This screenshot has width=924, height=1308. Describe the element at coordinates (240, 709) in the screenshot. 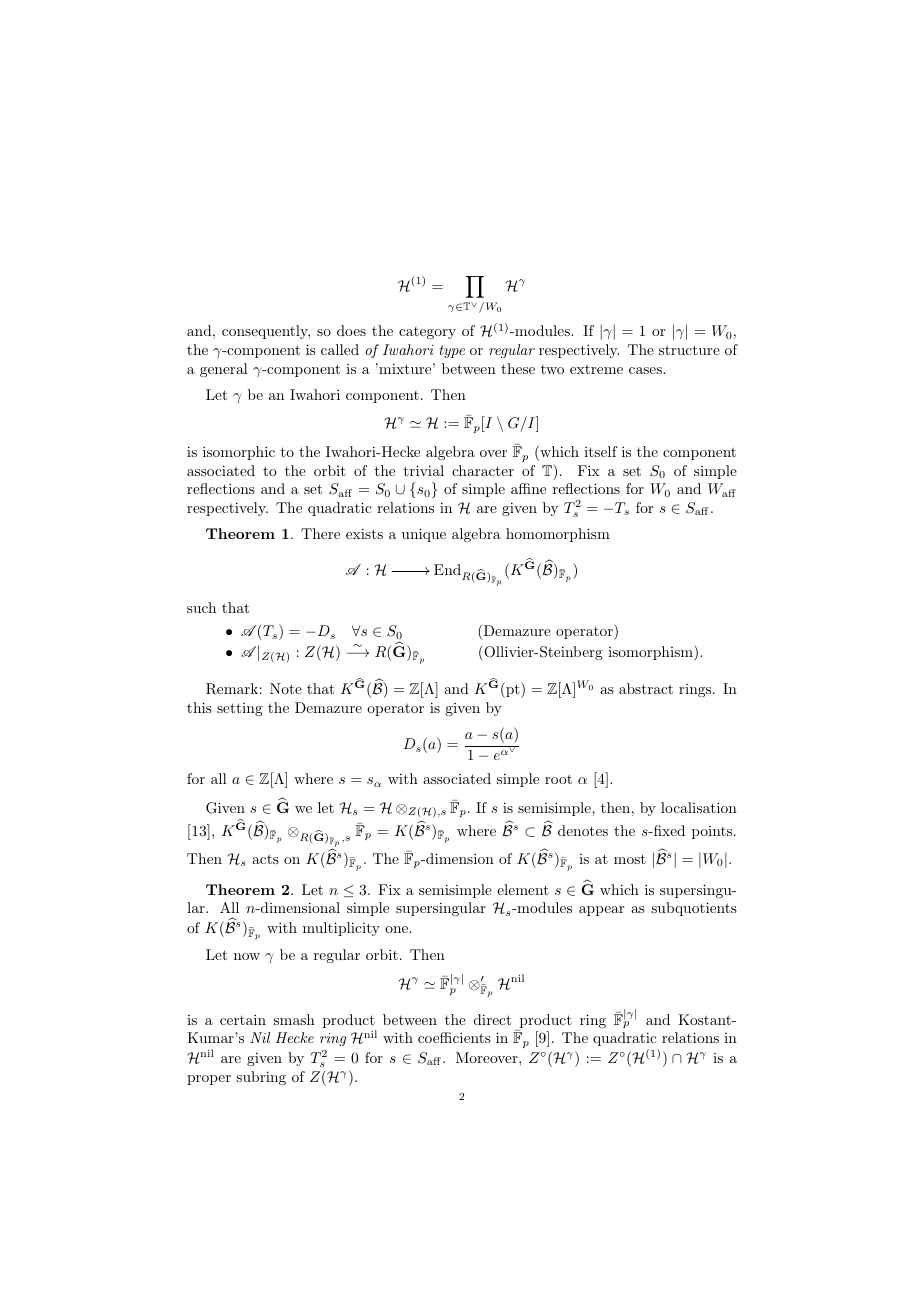

I see `setting` at that location.
